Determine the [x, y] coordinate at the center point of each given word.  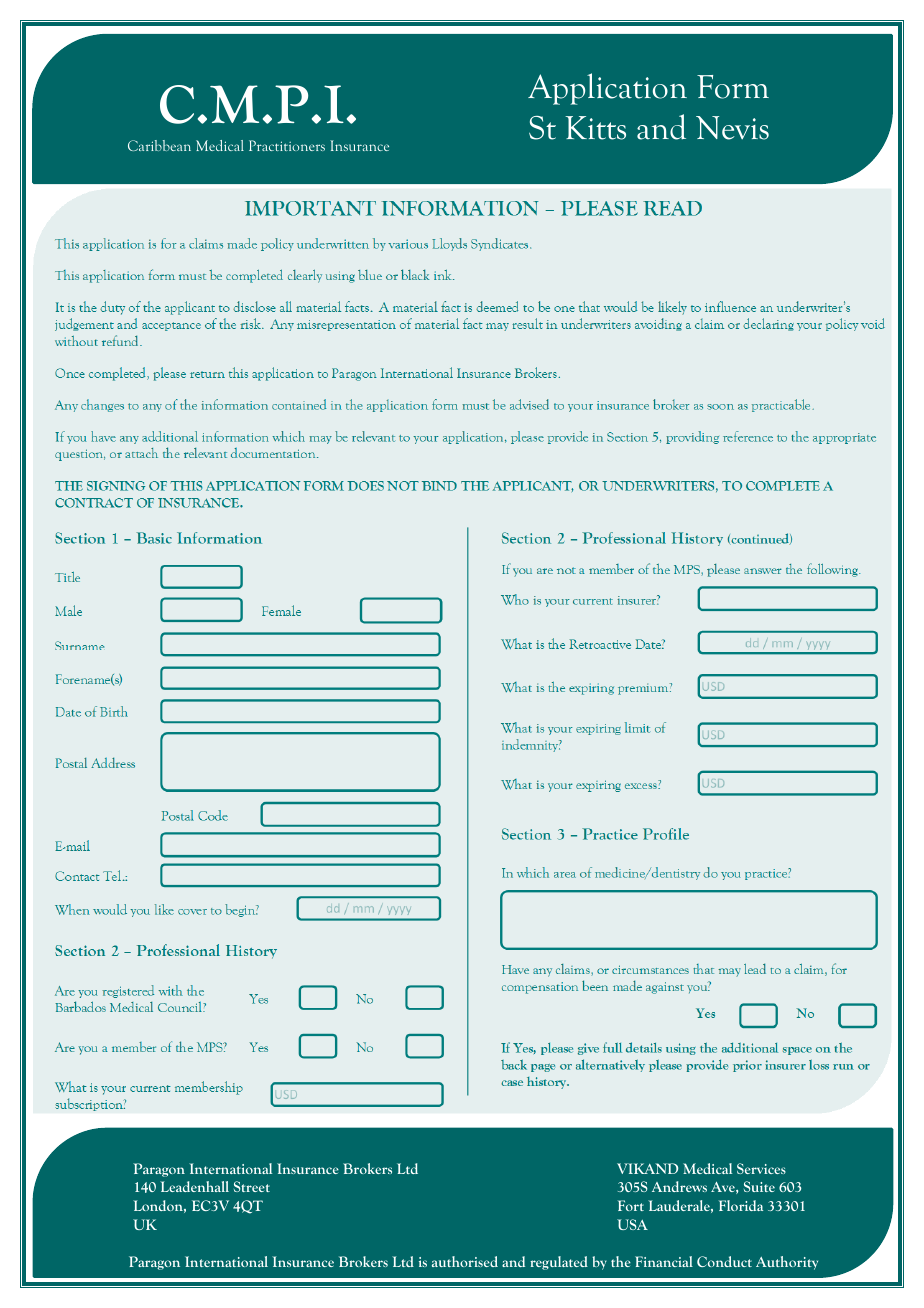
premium [644, 689]
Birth [114, 711]
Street [252, 1186]
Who [515, 599]
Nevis [732, 128]
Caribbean [159, 145]
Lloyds [449, 244]
